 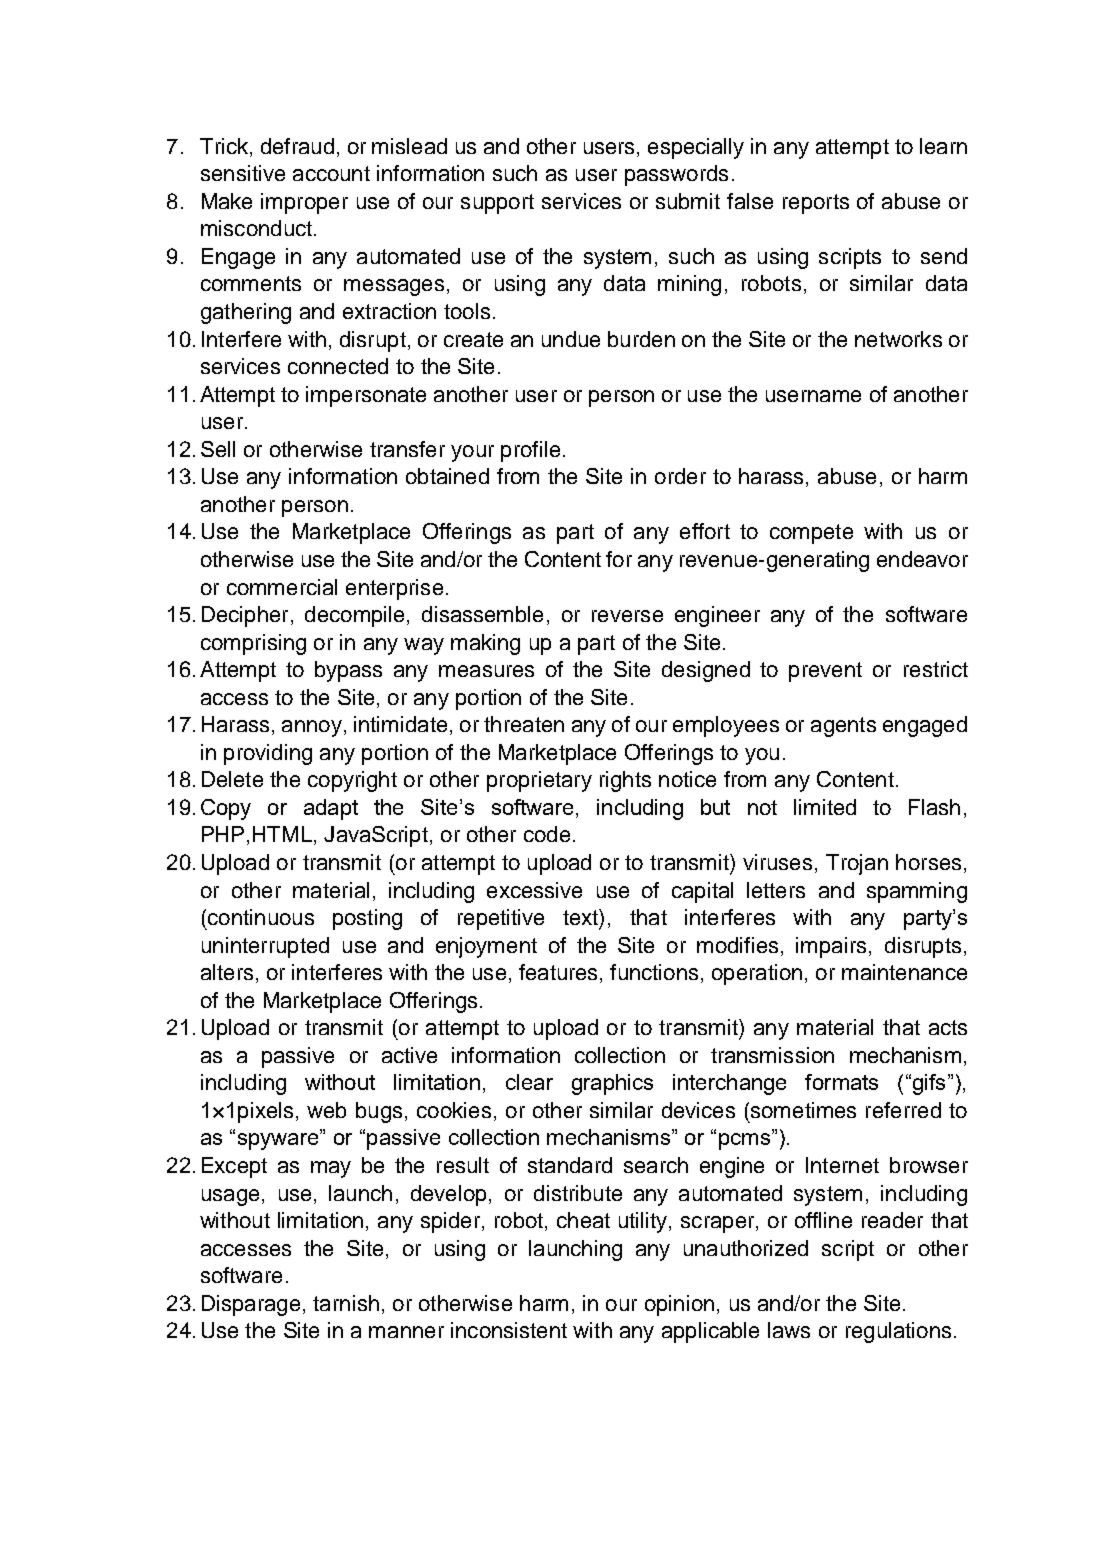 What do you see at coordinates (407, 449) in the image?
I see `transfer` at bounding box center [407, 449].
